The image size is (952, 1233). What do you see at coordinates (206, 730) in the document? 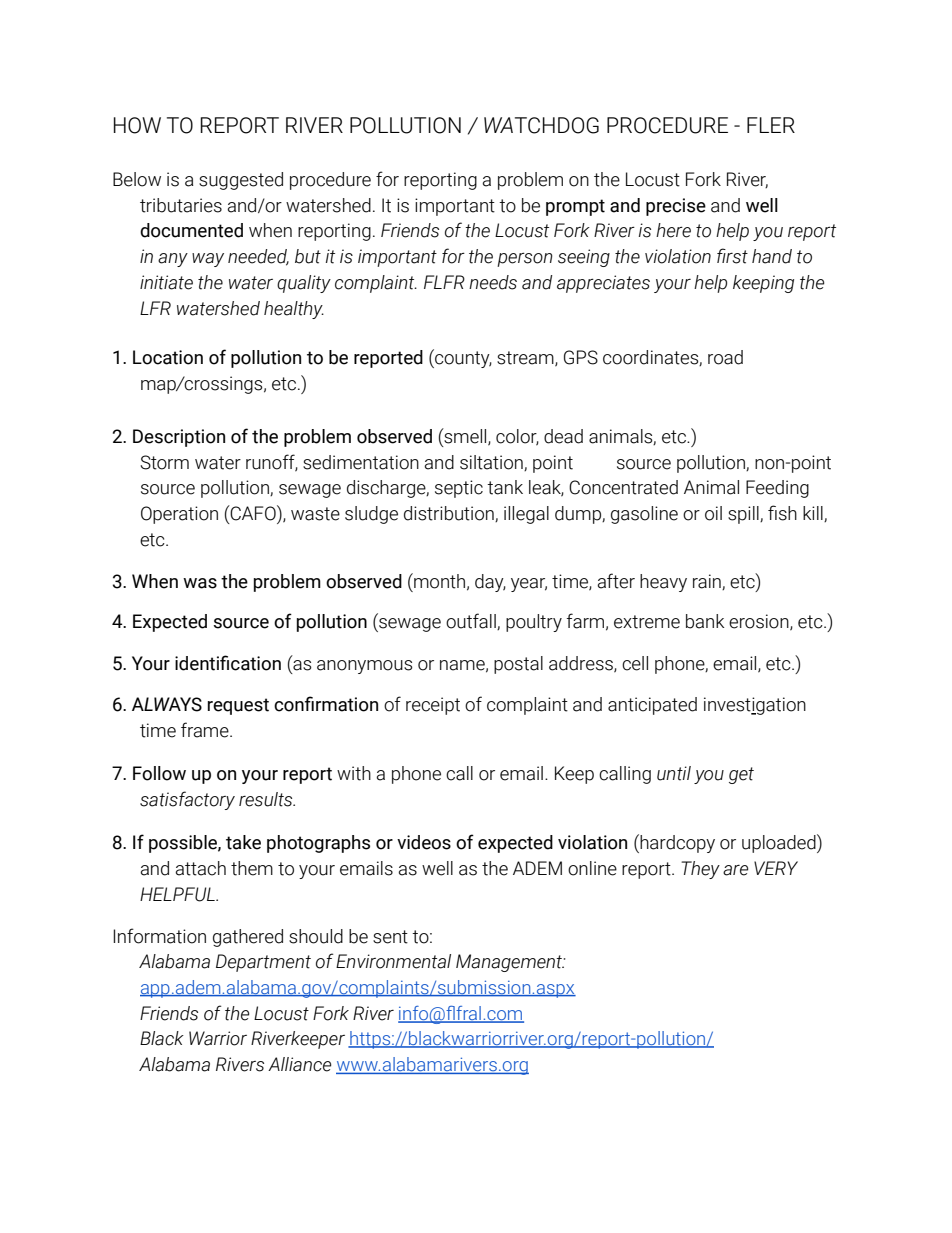
I see `frame` at bounding box center [206, 730].
